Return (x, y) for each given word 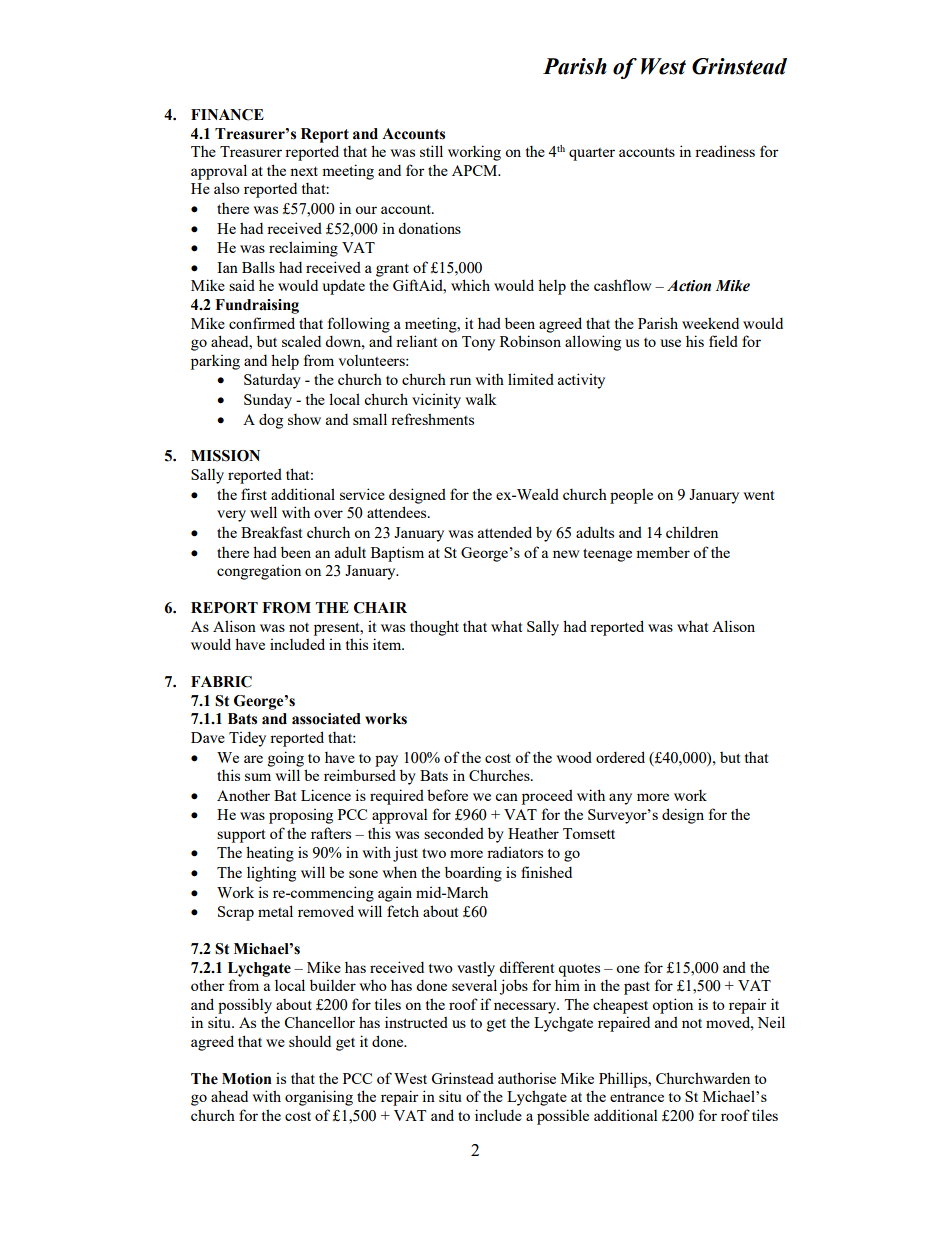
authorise (527, 1078)
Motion (247, 1079)
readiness (725, 151)
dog (271, 421)
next (304, 171)
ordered (620, 757)
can (506, 797)
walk (481, 399)
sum (258, 777)
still (431, 151)
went (758, 495)
